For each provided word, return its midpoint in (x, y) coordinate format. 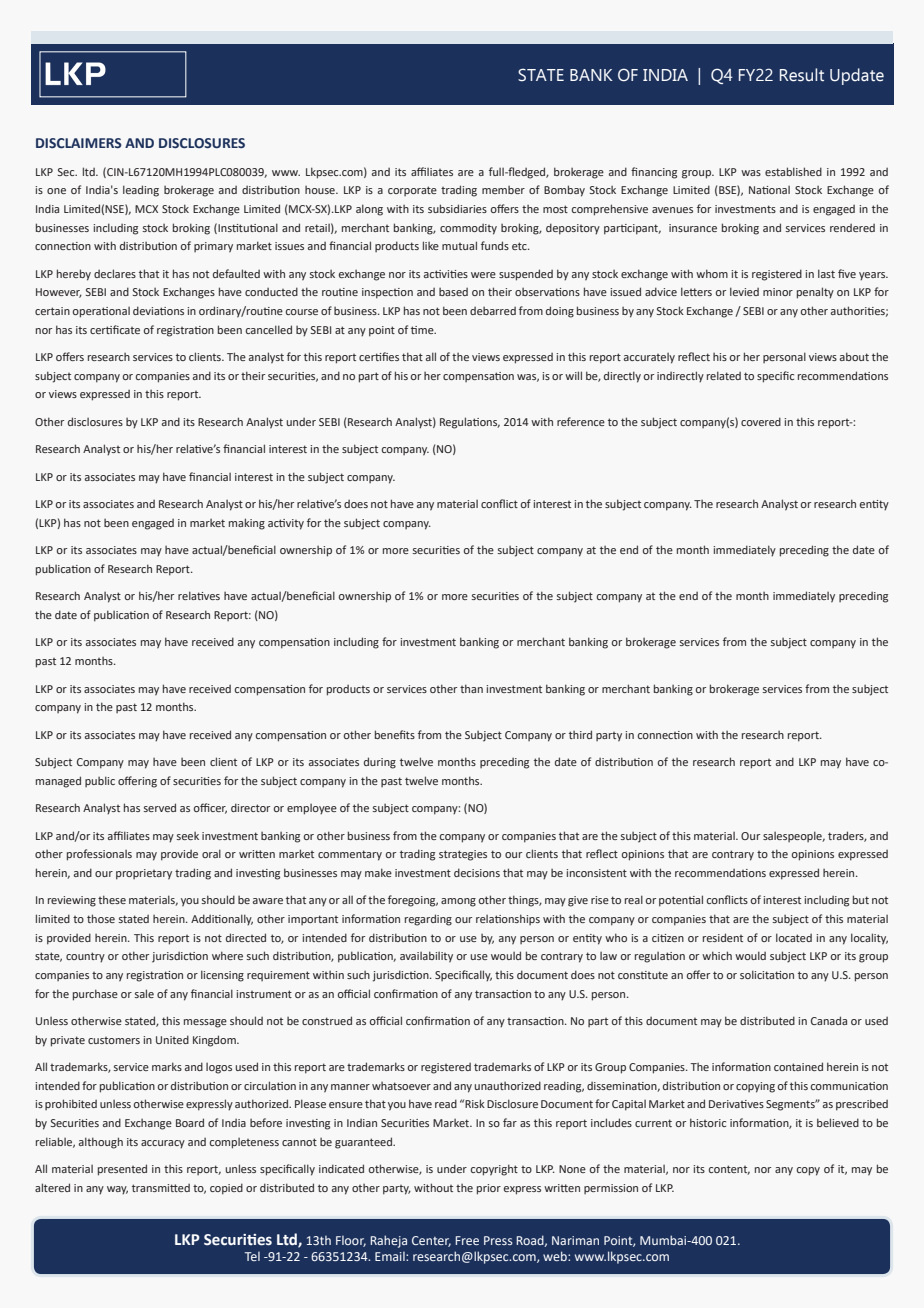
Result (802, 75)
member (503, 190)
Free (467, 1240)
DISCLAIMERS (79, 143)
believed (838, 1122)
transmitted (161, 1188)
